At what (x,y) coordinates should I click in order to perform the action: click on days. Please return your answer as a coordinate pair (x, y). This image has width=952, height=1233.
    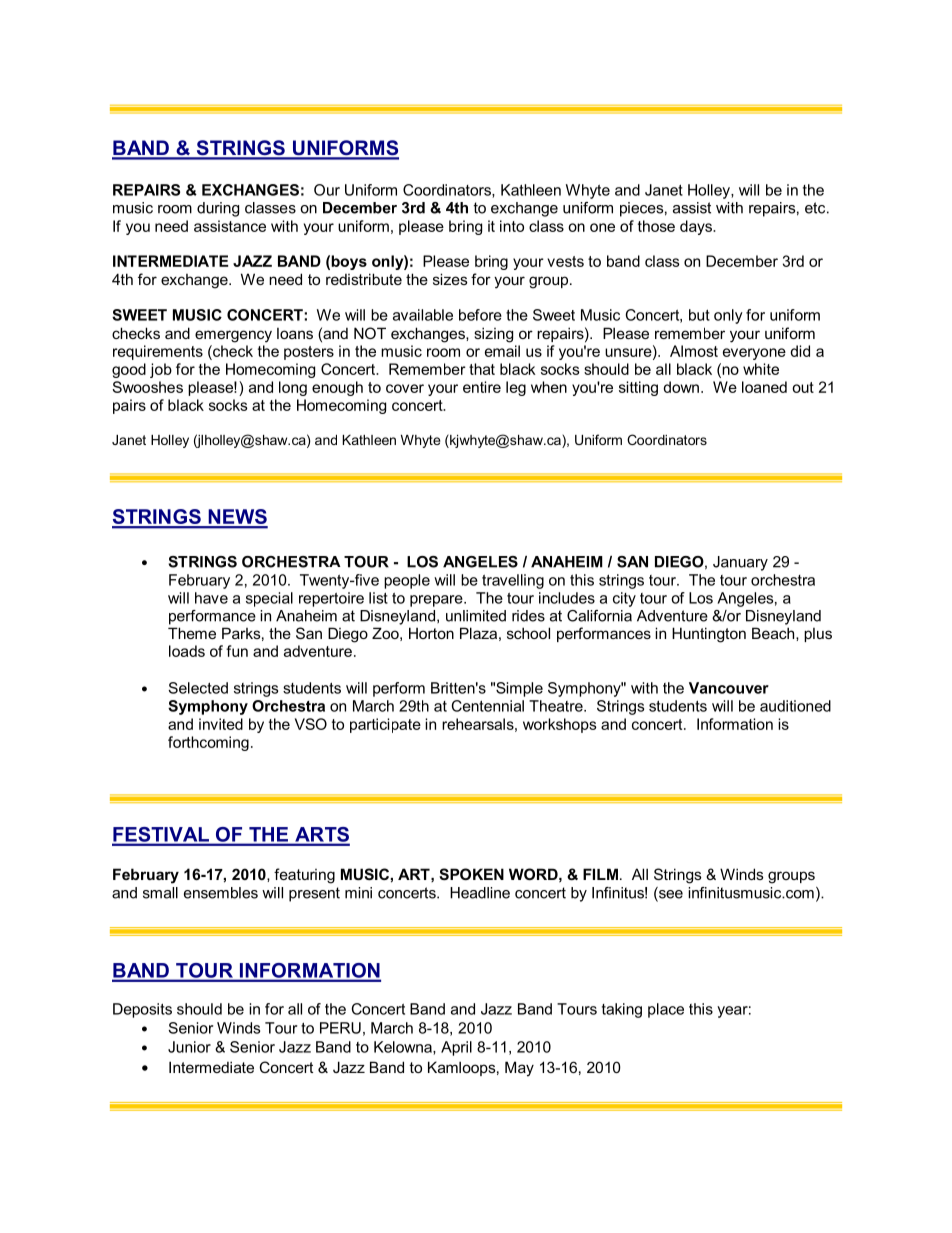
    Looking at the image, I should click on (697, 227).
